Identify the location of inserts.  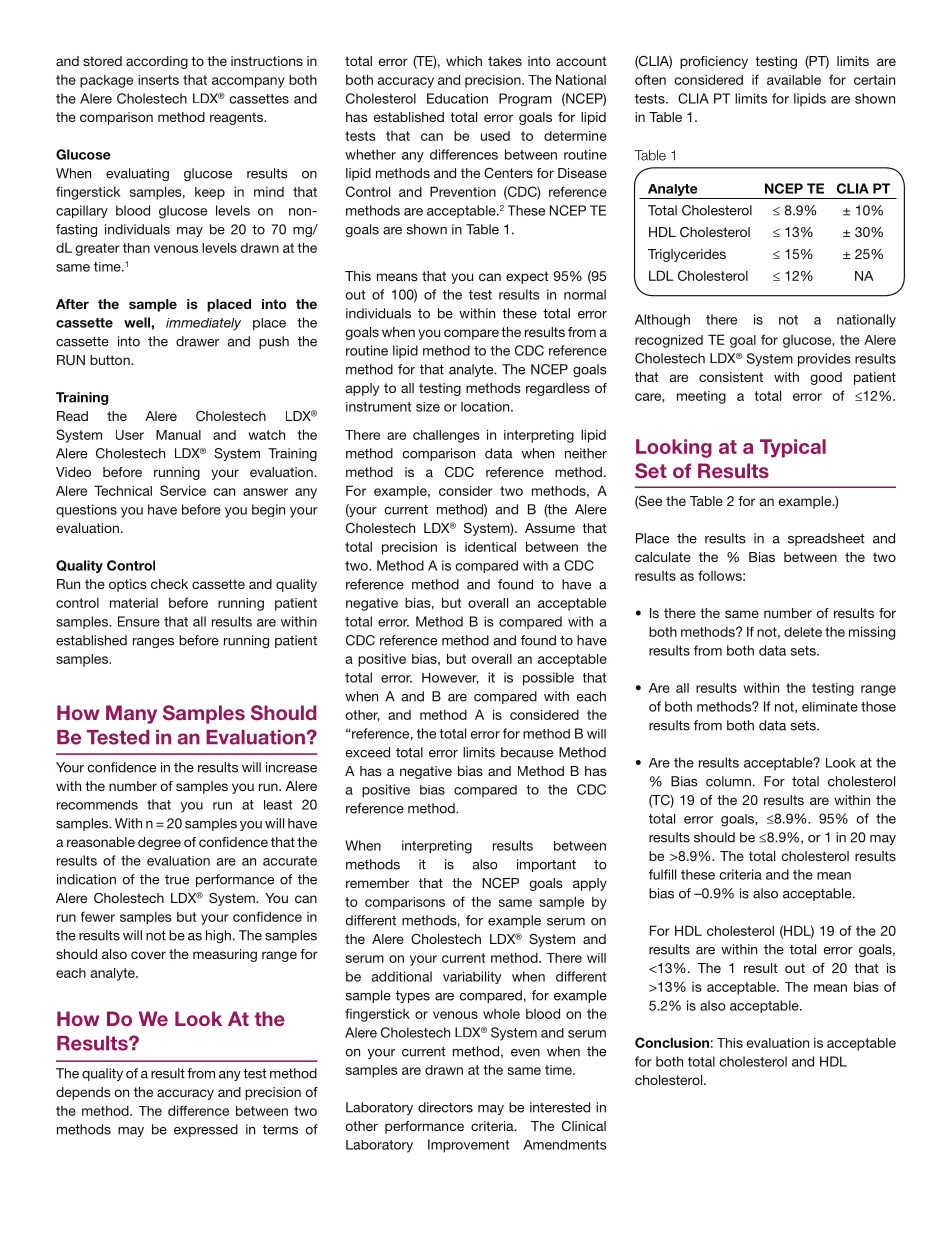
(158, 80).
